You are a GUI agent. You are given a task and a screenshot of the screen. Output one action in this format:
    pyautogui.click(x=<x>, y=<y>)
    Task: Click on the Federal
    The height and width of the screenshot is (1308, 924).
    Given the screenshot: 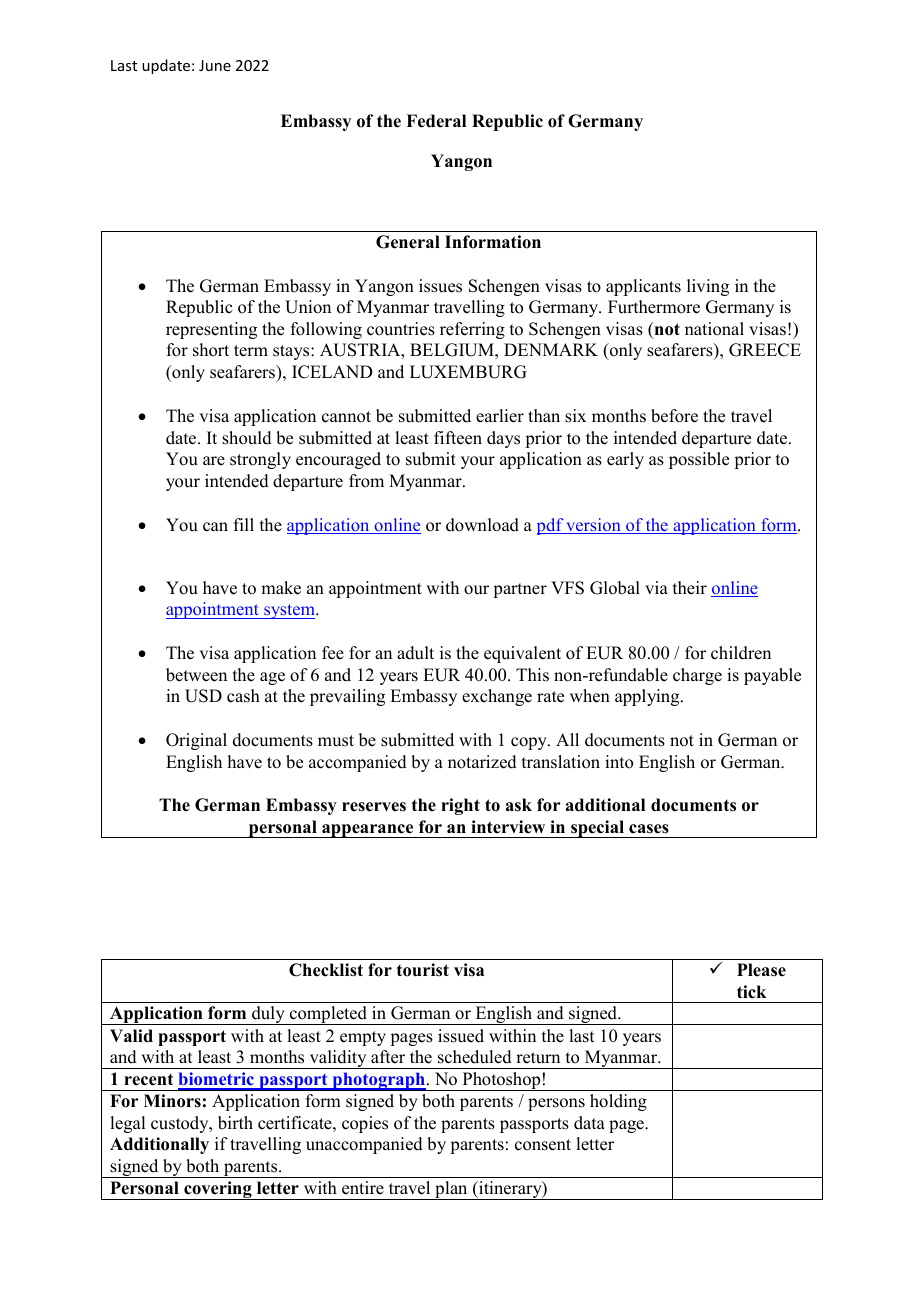 What is the action you would take?
    pyautogui.click(x=436, y=121)
